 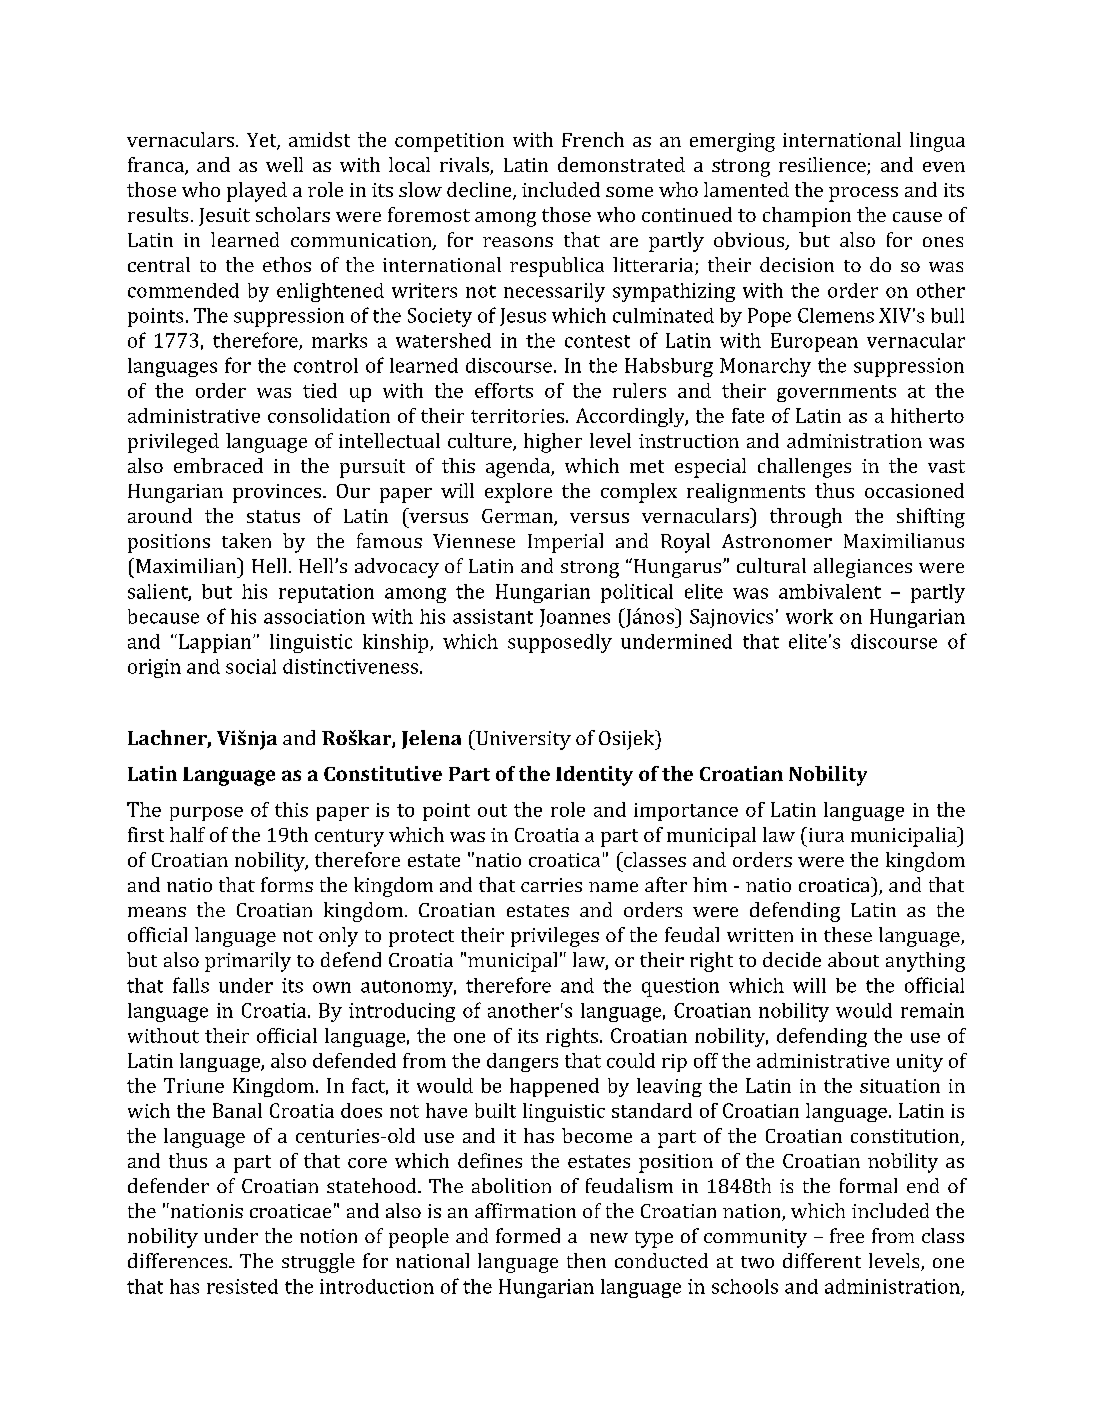 I want to click on French, so click(x=593, y=139).
